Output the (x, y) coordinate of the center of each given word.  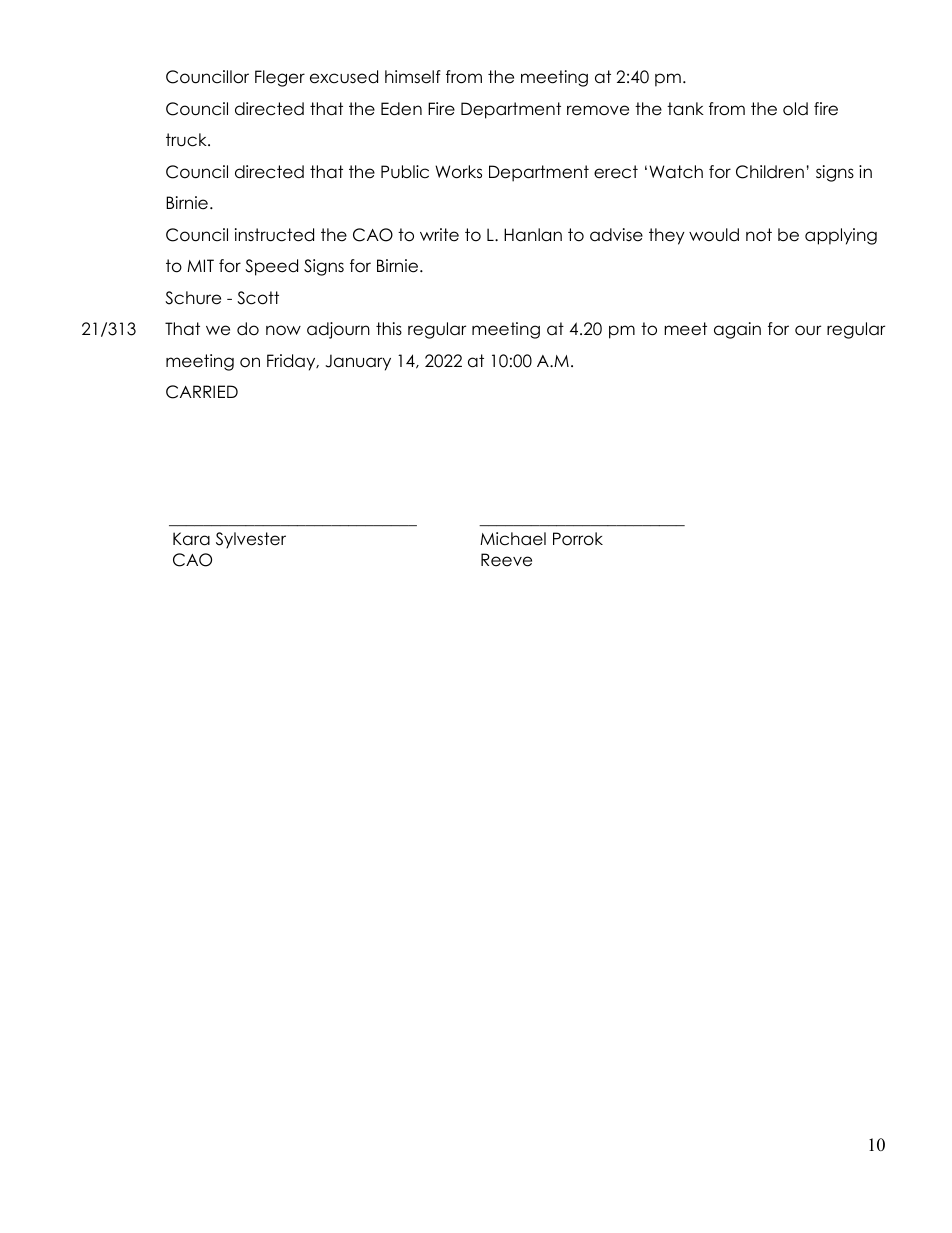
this (389, 329)
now (283, 330)
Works (458, 172)
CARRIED (202, 392)
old (795, 109)
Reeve (506, 560)
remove (598, 110)
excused (344, 77)
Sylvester (251, 540)
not (759, 235)
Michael (513, 539)
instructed (274, 235)
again (737, 330)
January (358, 362)
